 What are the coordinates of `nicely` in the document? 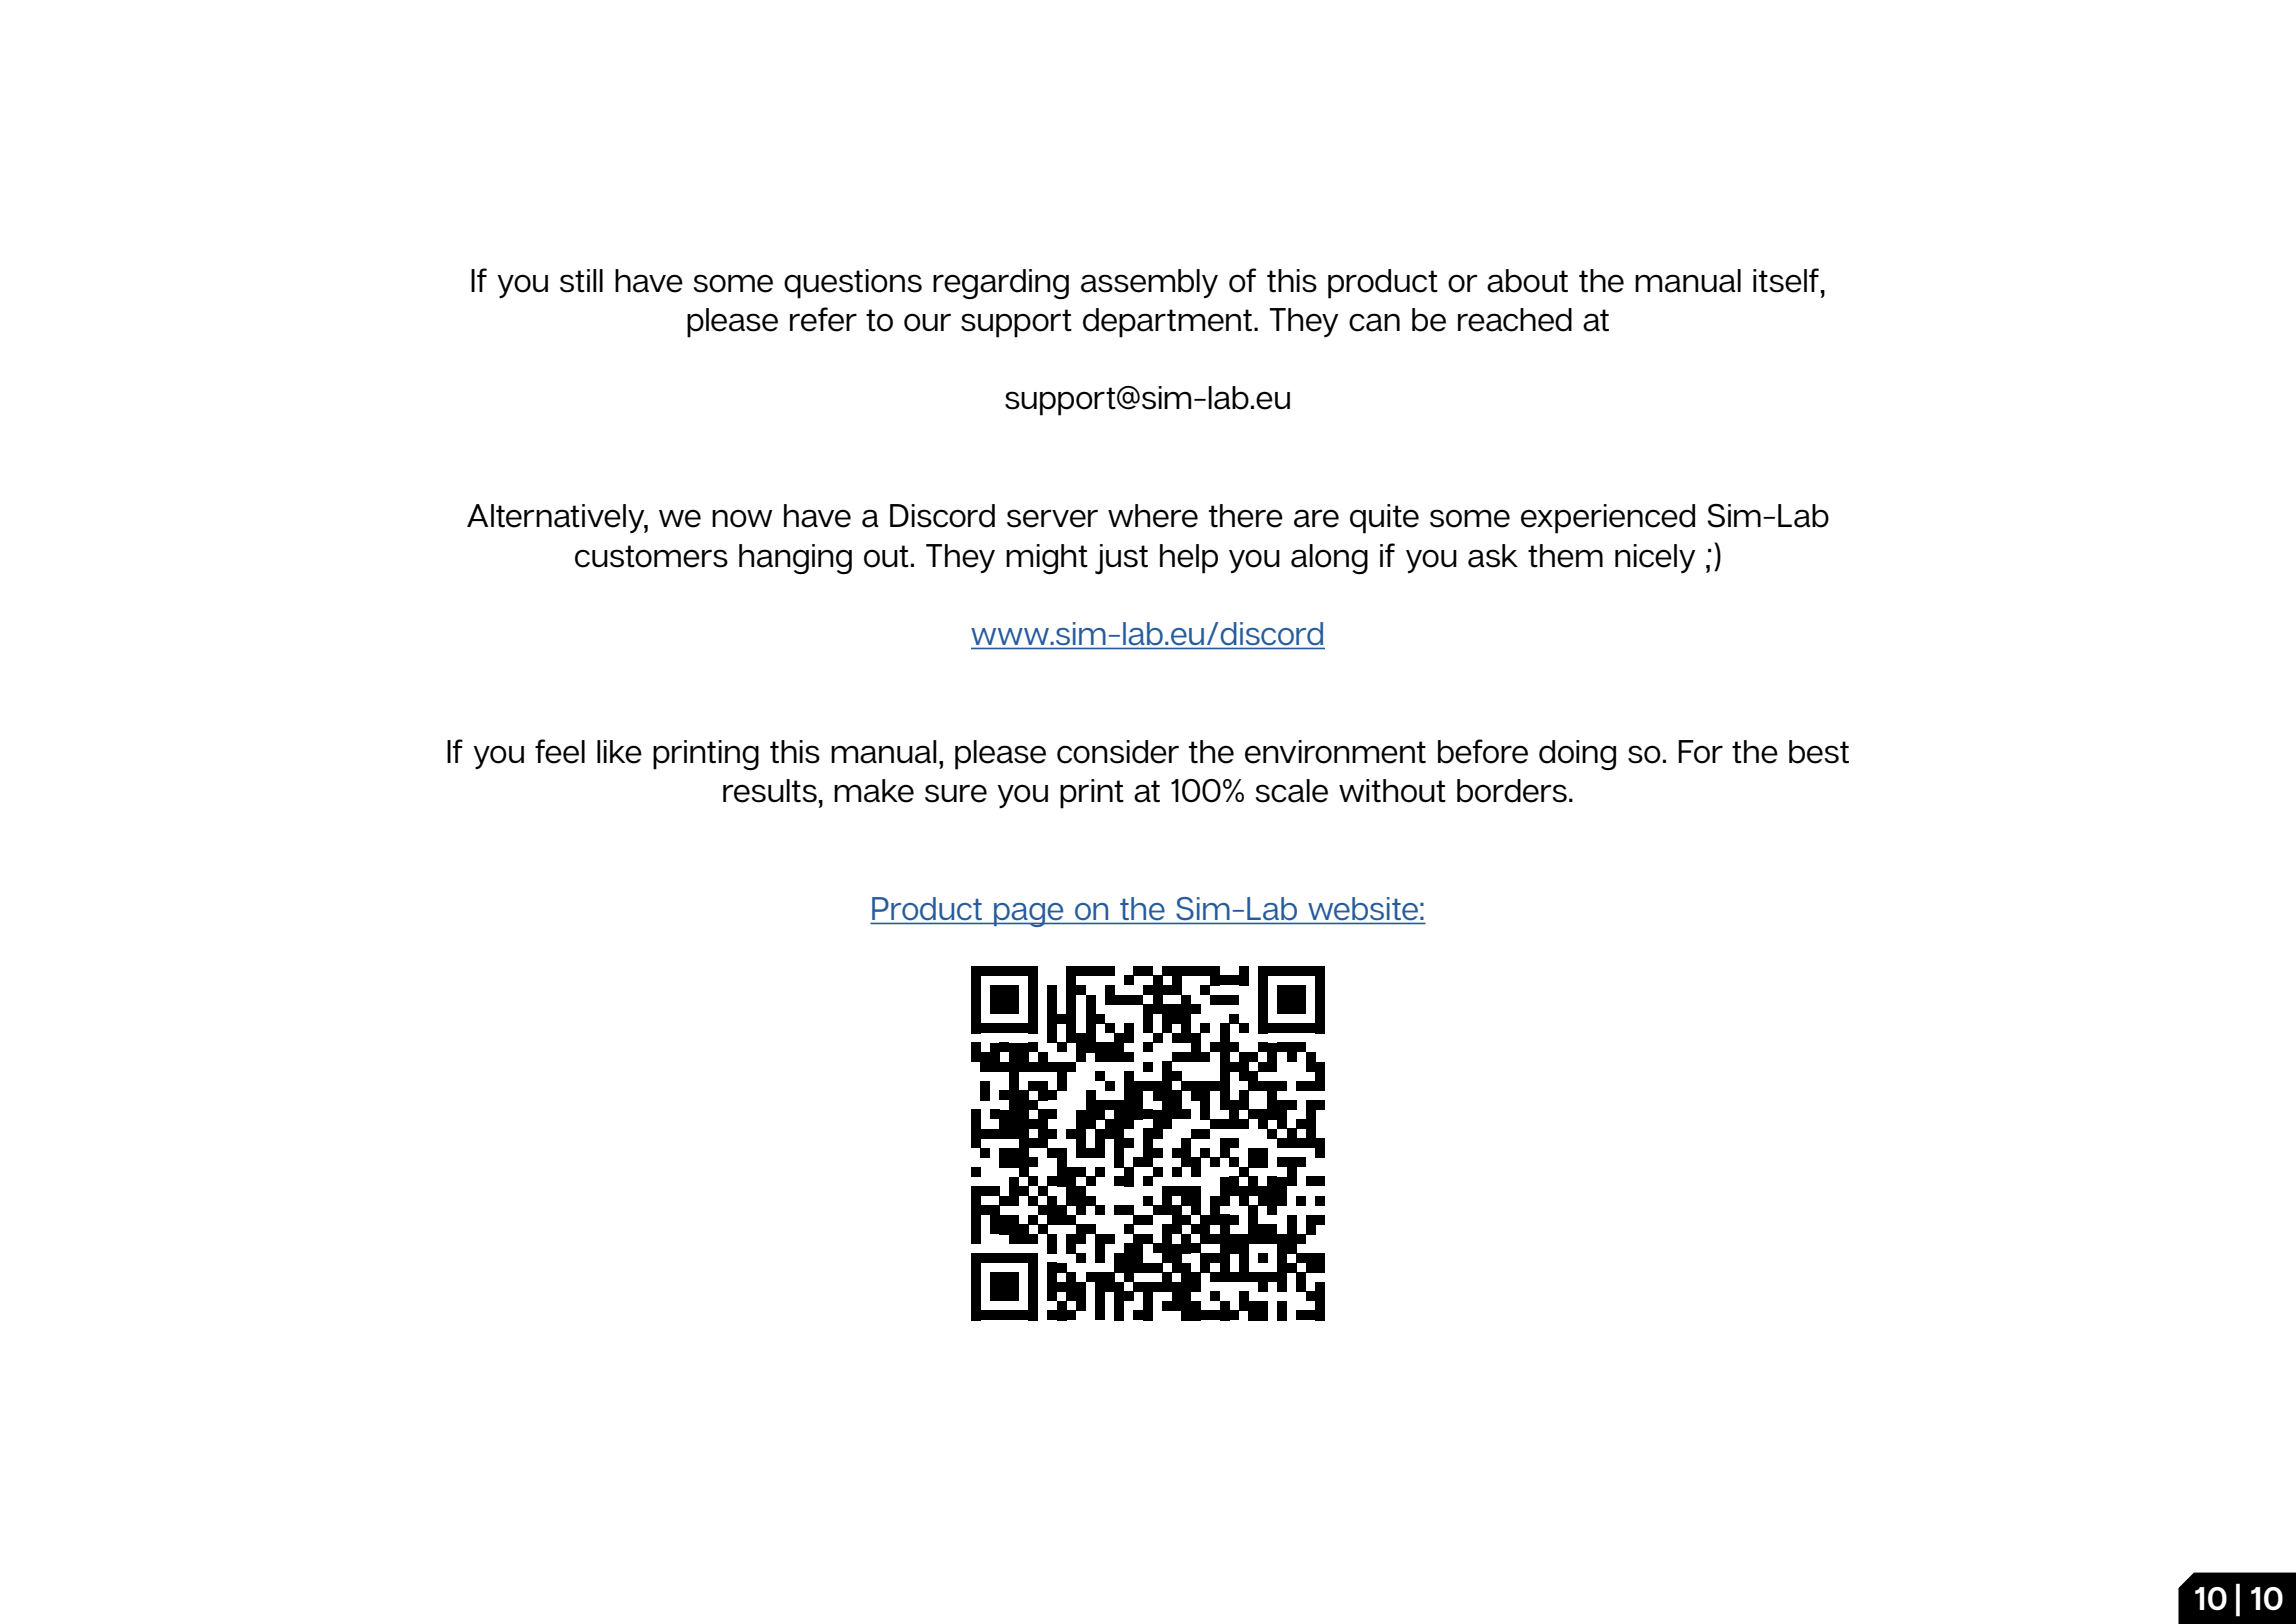 It's located at (1655, 558).
